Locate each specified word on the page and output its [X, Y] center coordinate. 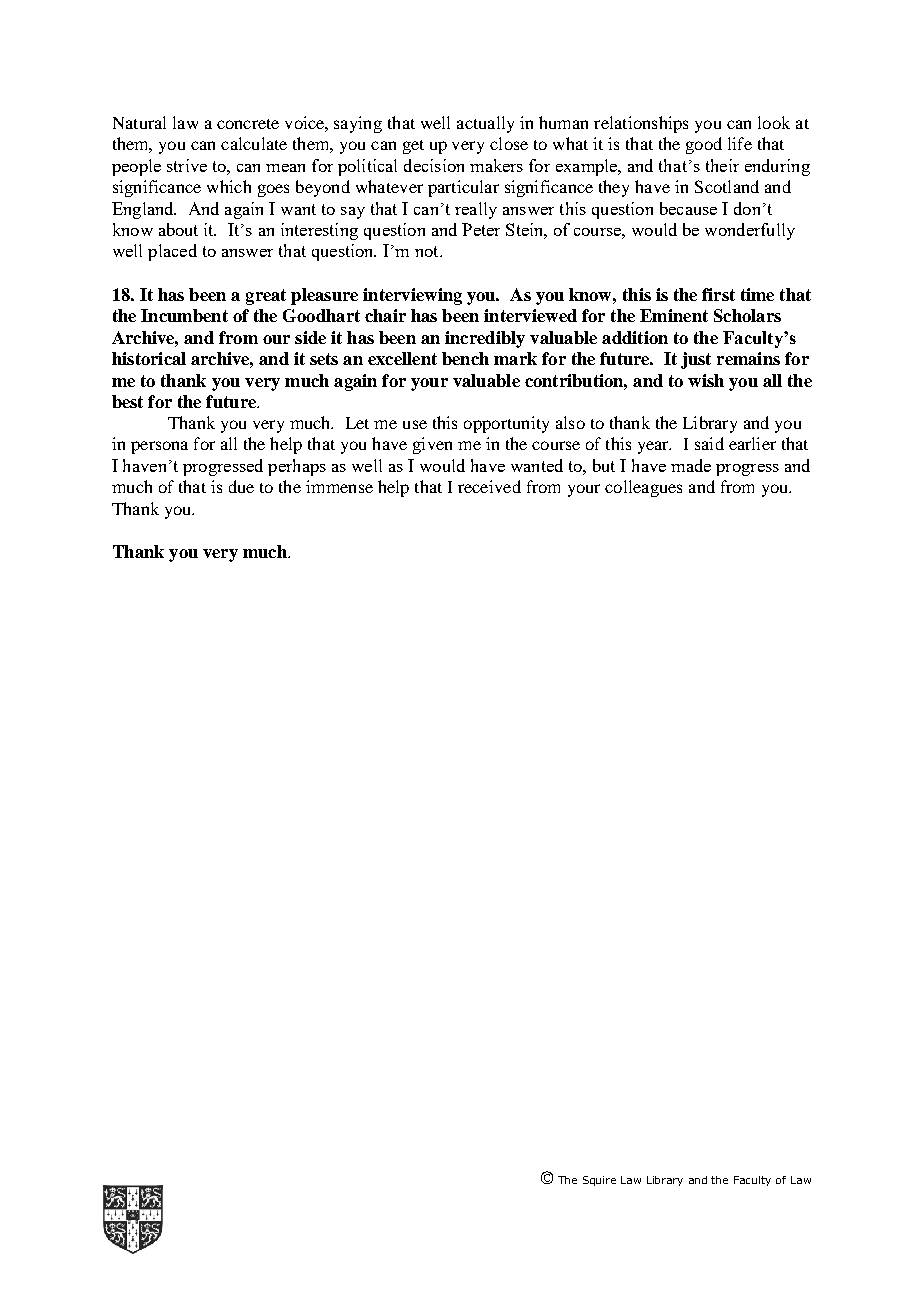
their [722, 165]
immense [339, 486]
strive [187, 165]
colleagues [643, 488]
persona [159, 447]
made [691, 465]
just [696, 360]
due [241, 486]
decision [434, 165]
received [489, 486]
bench [465, 358]
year [654, 447]
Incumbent [184, 315]
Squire [599, 1181]
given [432, 445]
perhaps [297, 467]
